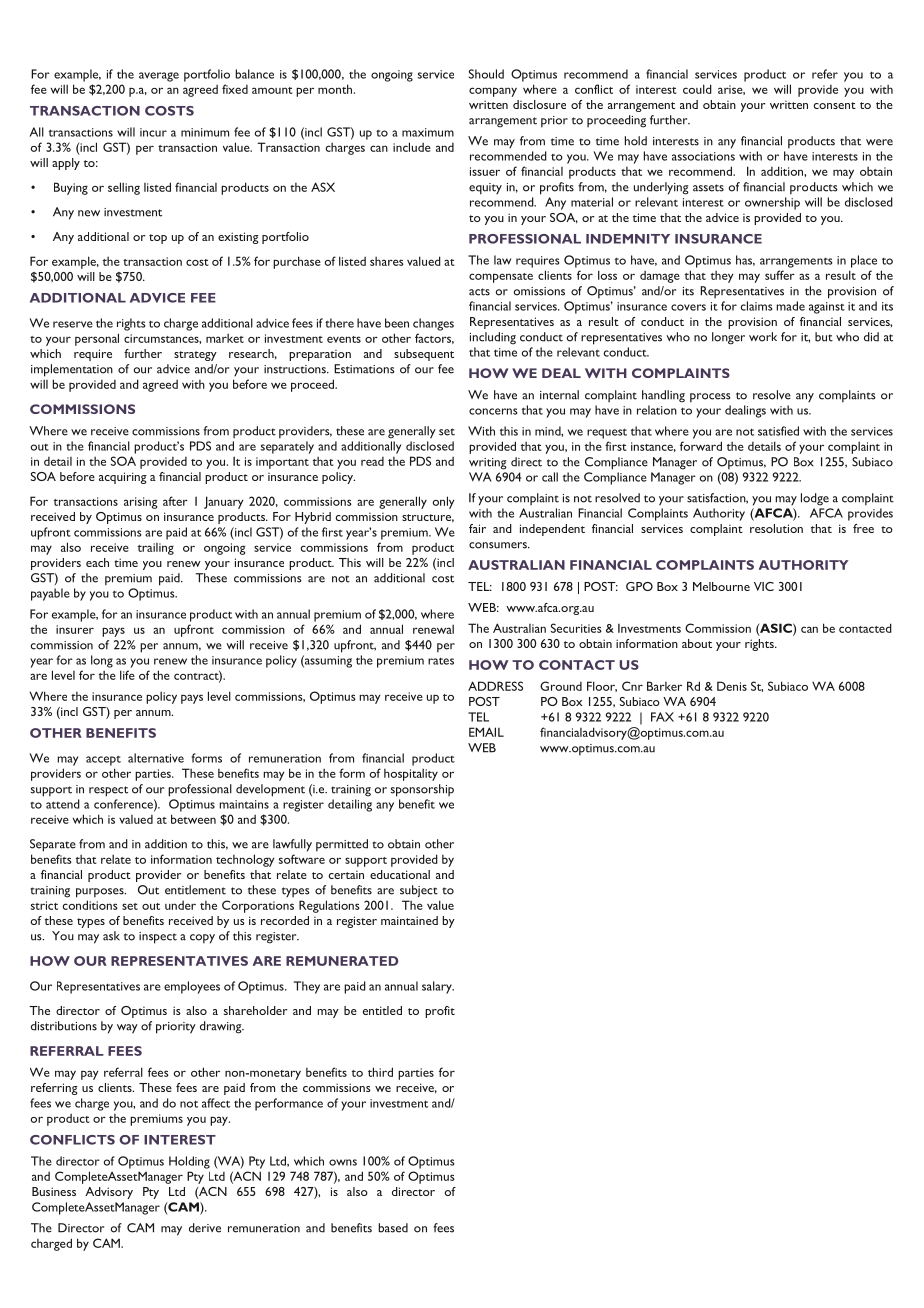 The height and width of the screenshot is (1308, 924). Describe the element at coordinates (815, 499) in the screenshot. I see `lodge` at that location.
